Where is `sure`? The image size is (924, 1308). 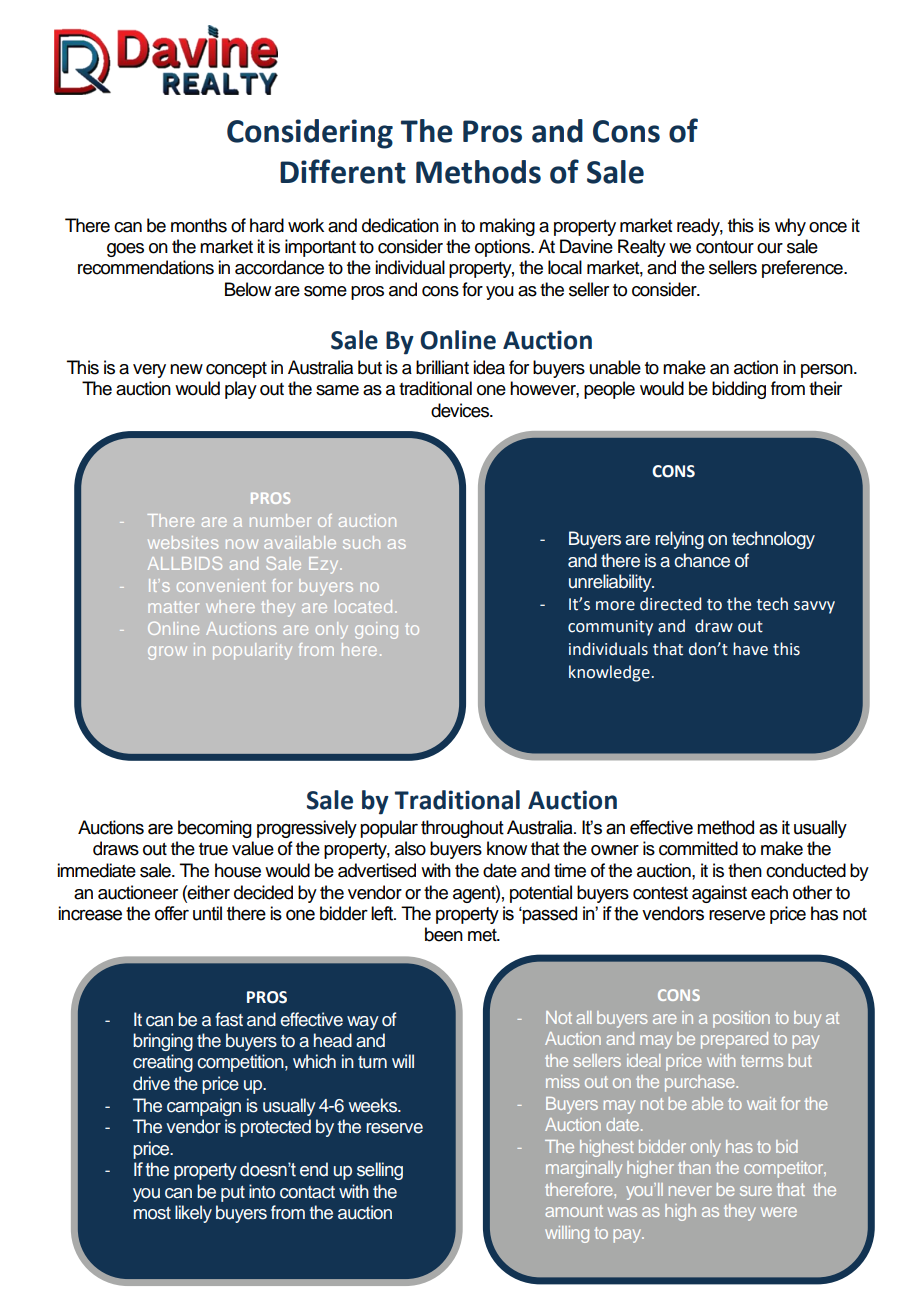 sure is located at coordinates (756, 1191).
